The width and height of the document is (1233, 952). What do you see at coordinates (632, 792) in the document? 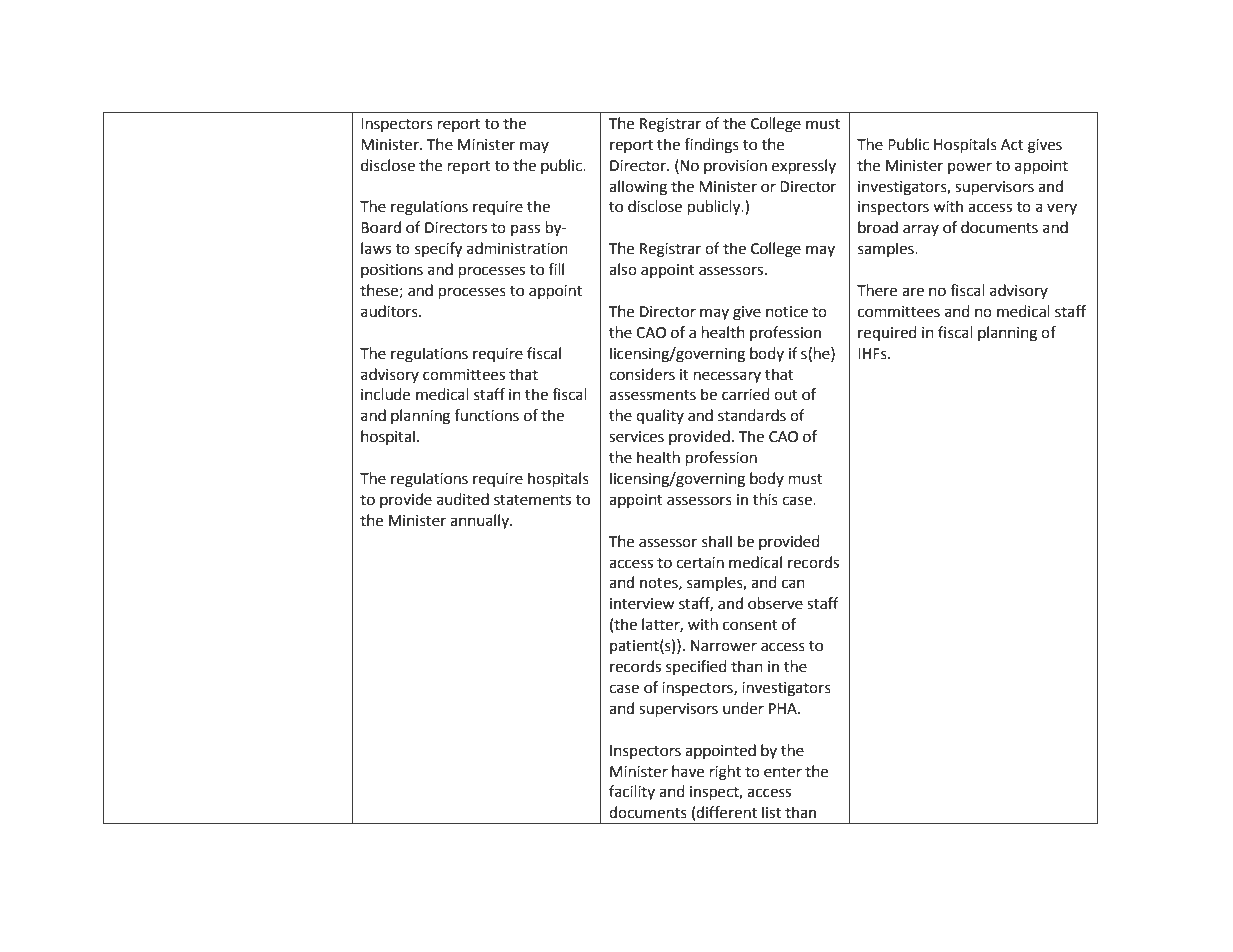
I see `facility` at bounding box center [632, 792].
